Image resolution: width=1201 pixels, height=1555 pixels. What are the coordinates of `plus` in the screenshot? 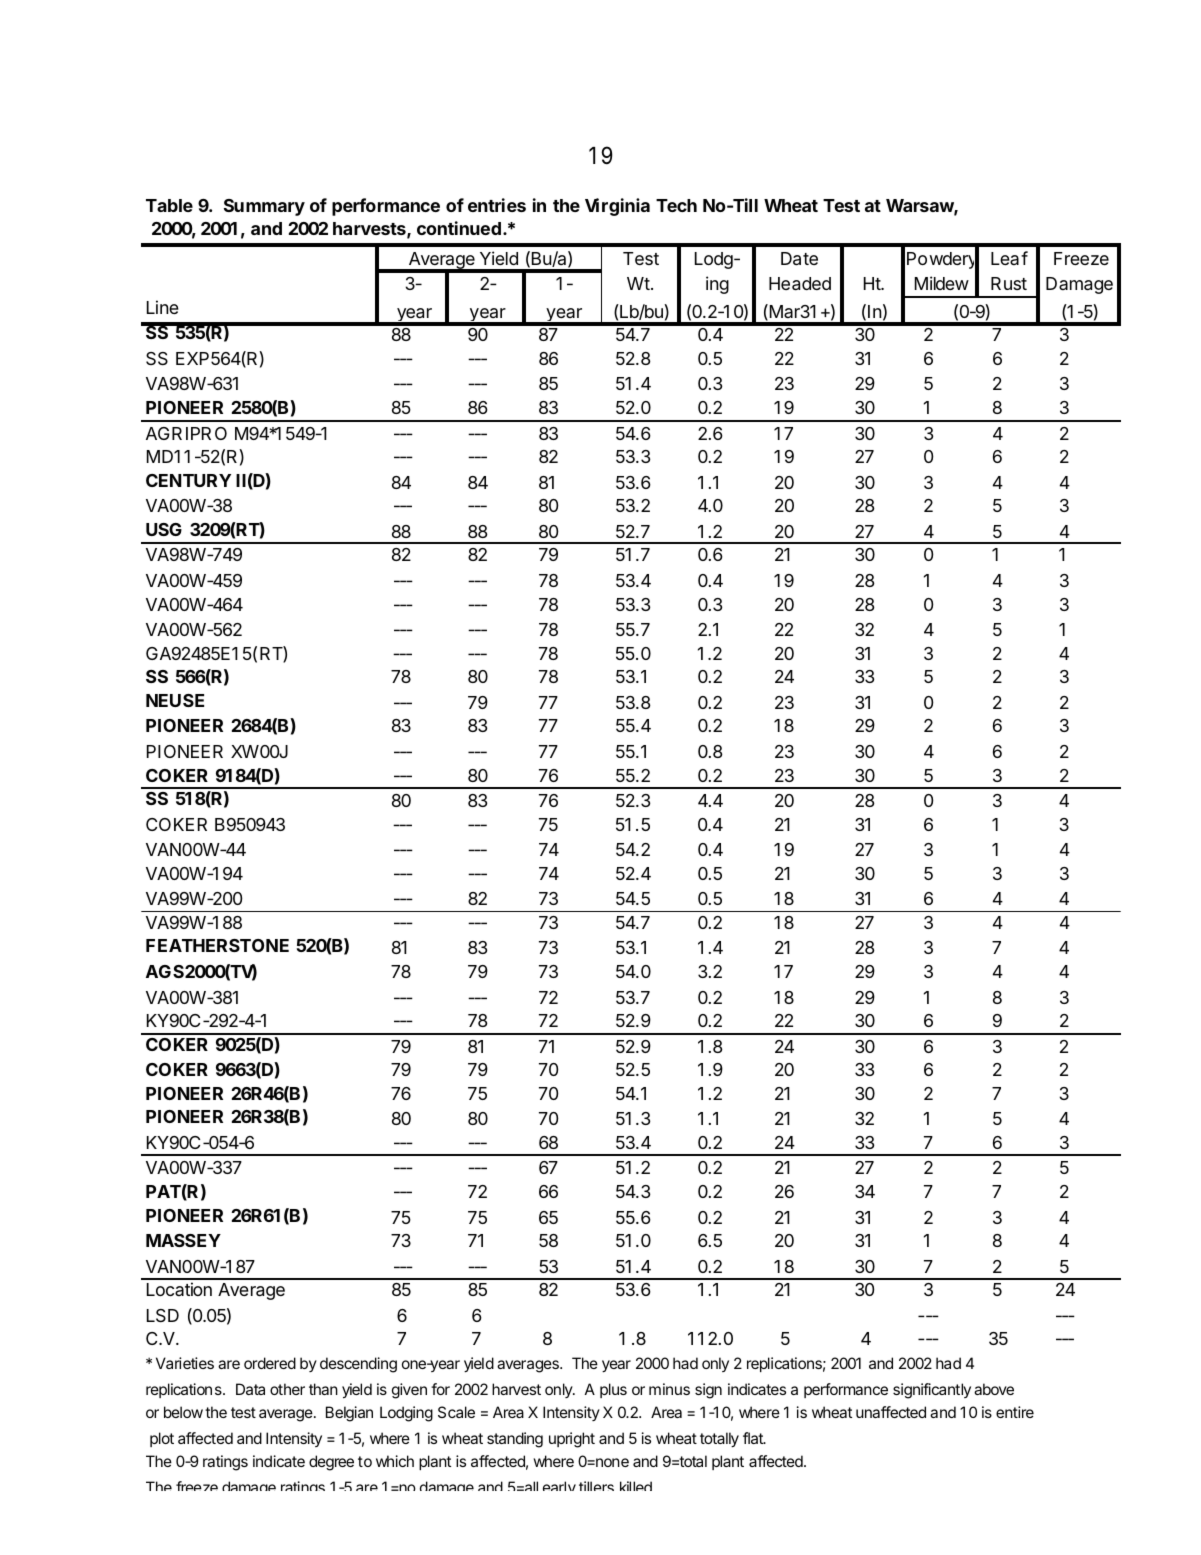 It's located at (613, 1390).
